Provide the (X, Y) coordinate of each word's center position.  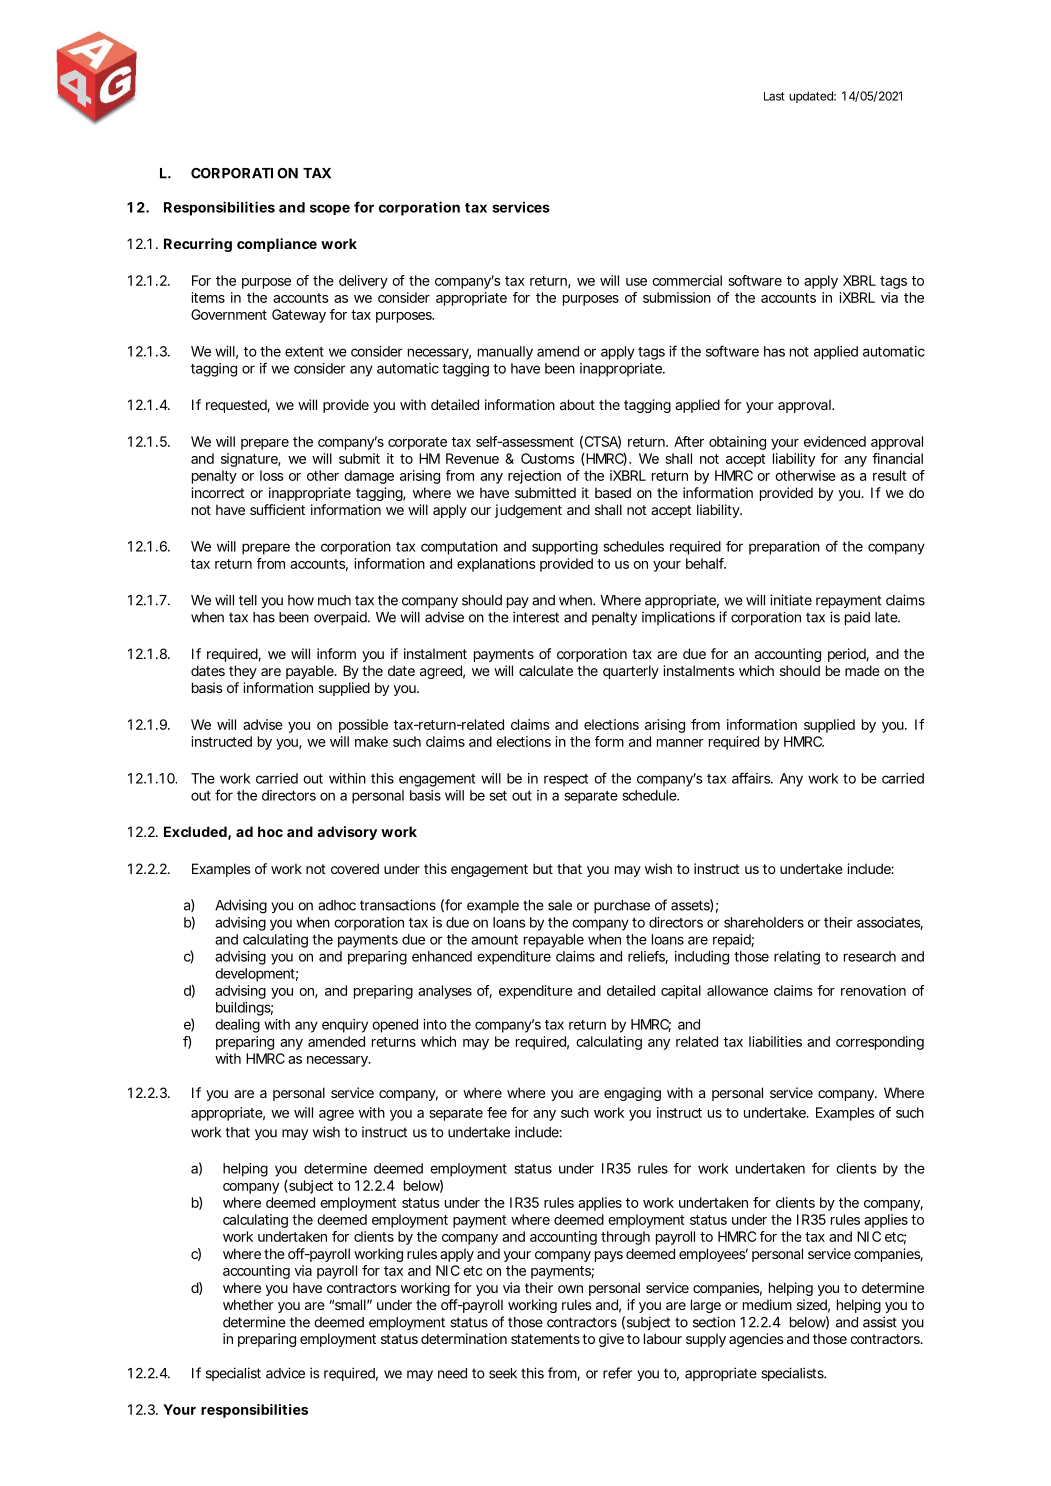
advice (285, 1373)
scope (330, 209)
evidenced (835, 441)
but (543, 868)
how (301, 600)
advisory (347, 833)
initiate (791, 600)
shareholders (764, 922)
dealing (237, 1026)
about (577, 404)
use (636, 282)
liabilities (775, 1041)
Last (774, 96)
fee (497, 1112)
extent (304, 352)
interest (536, 617)
